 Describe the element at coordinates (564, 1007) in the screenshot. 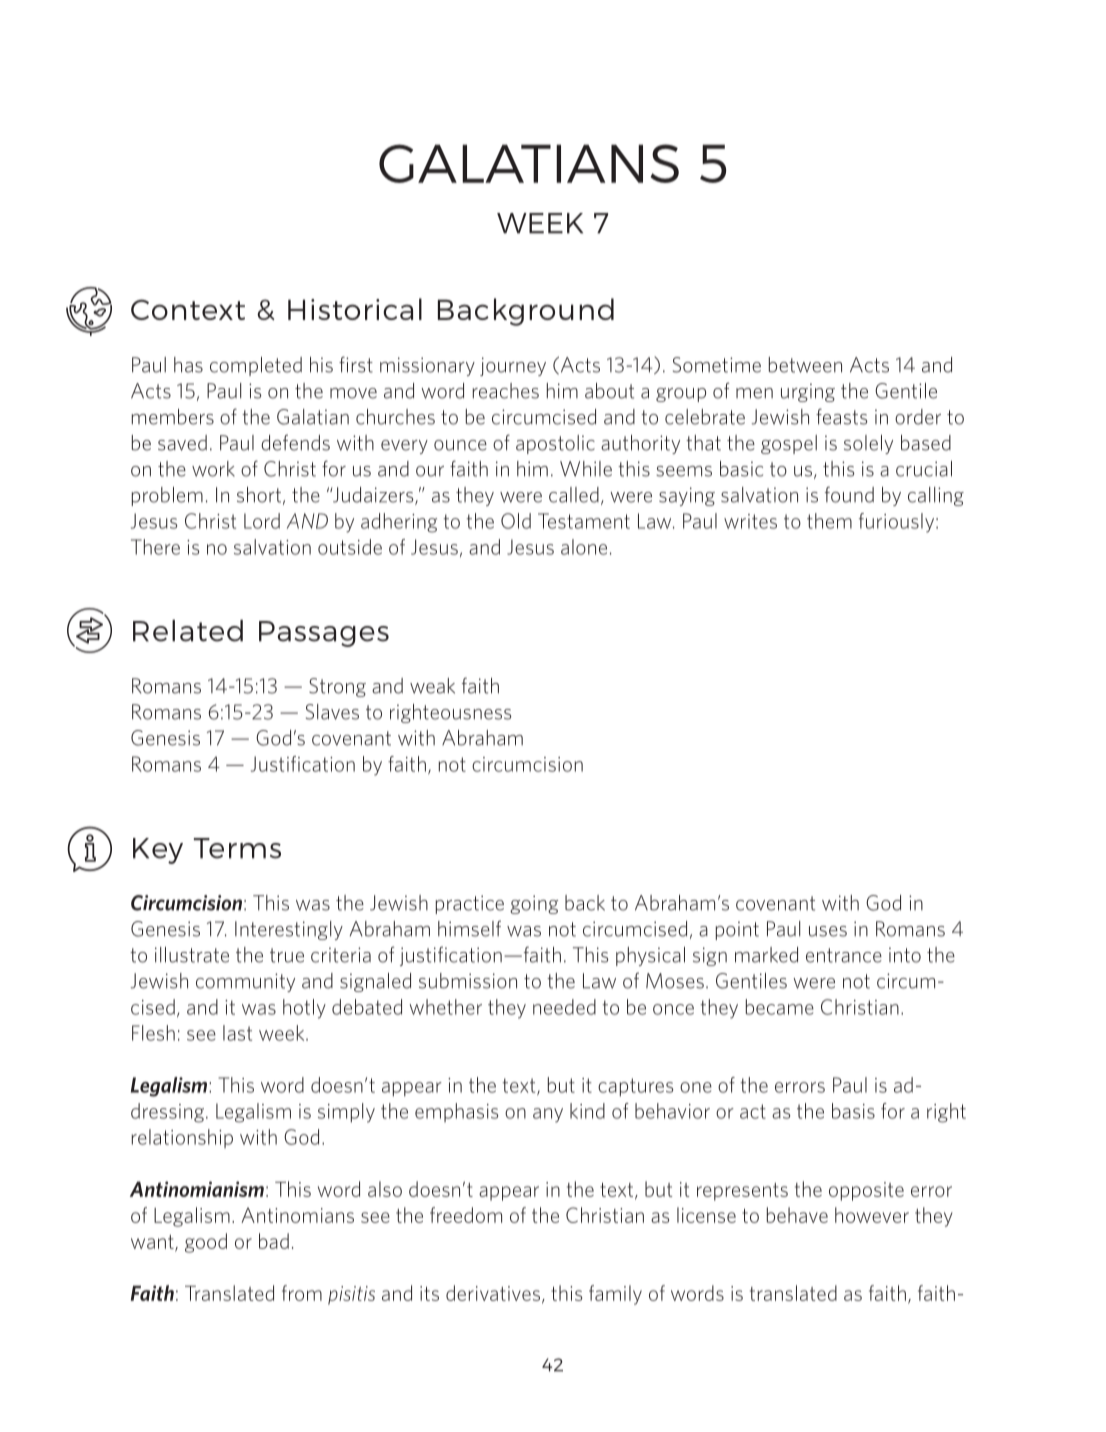

I see `needed` at that location.
